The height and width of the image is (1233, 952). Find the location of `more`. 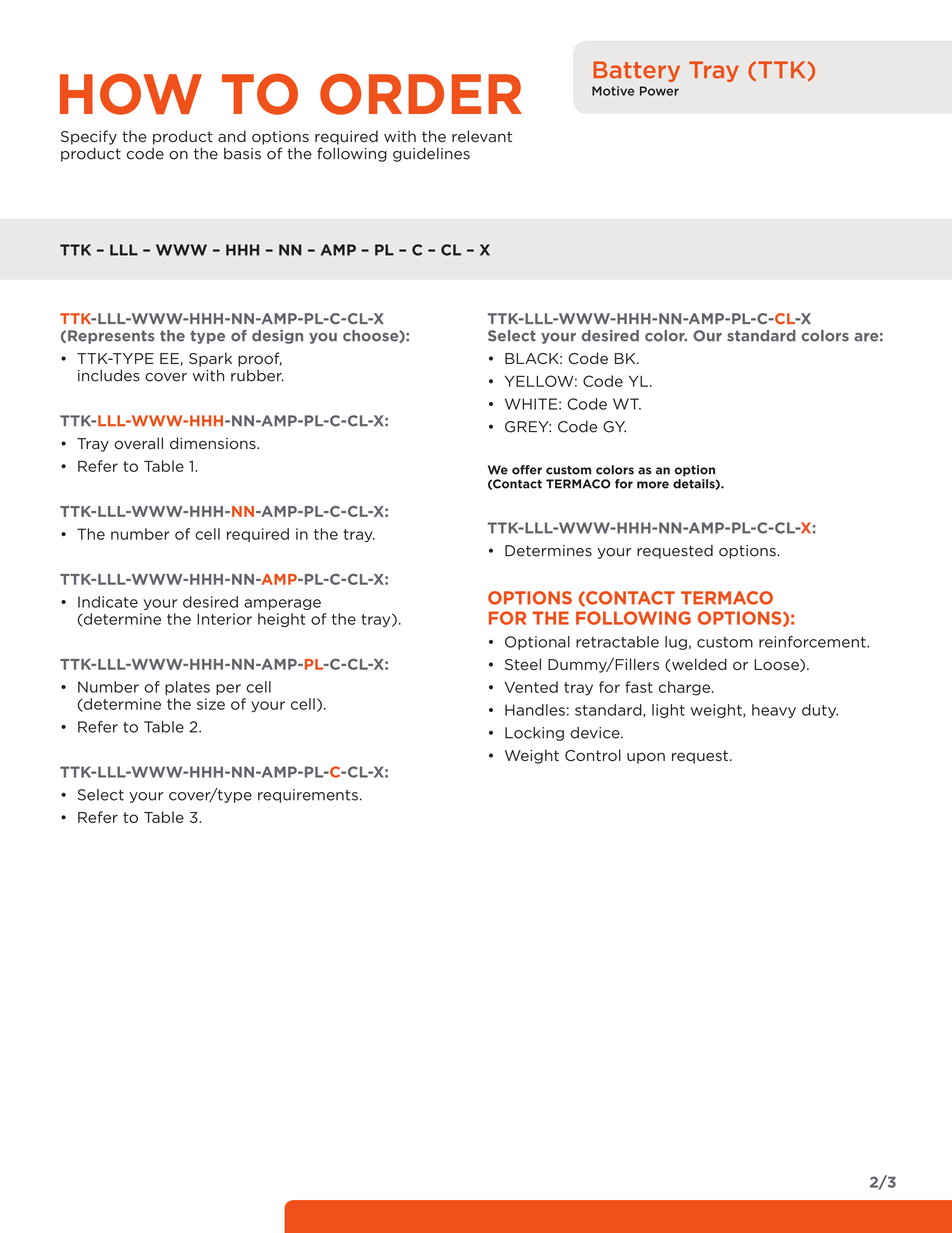

more is located at coordinates (653, 485).
